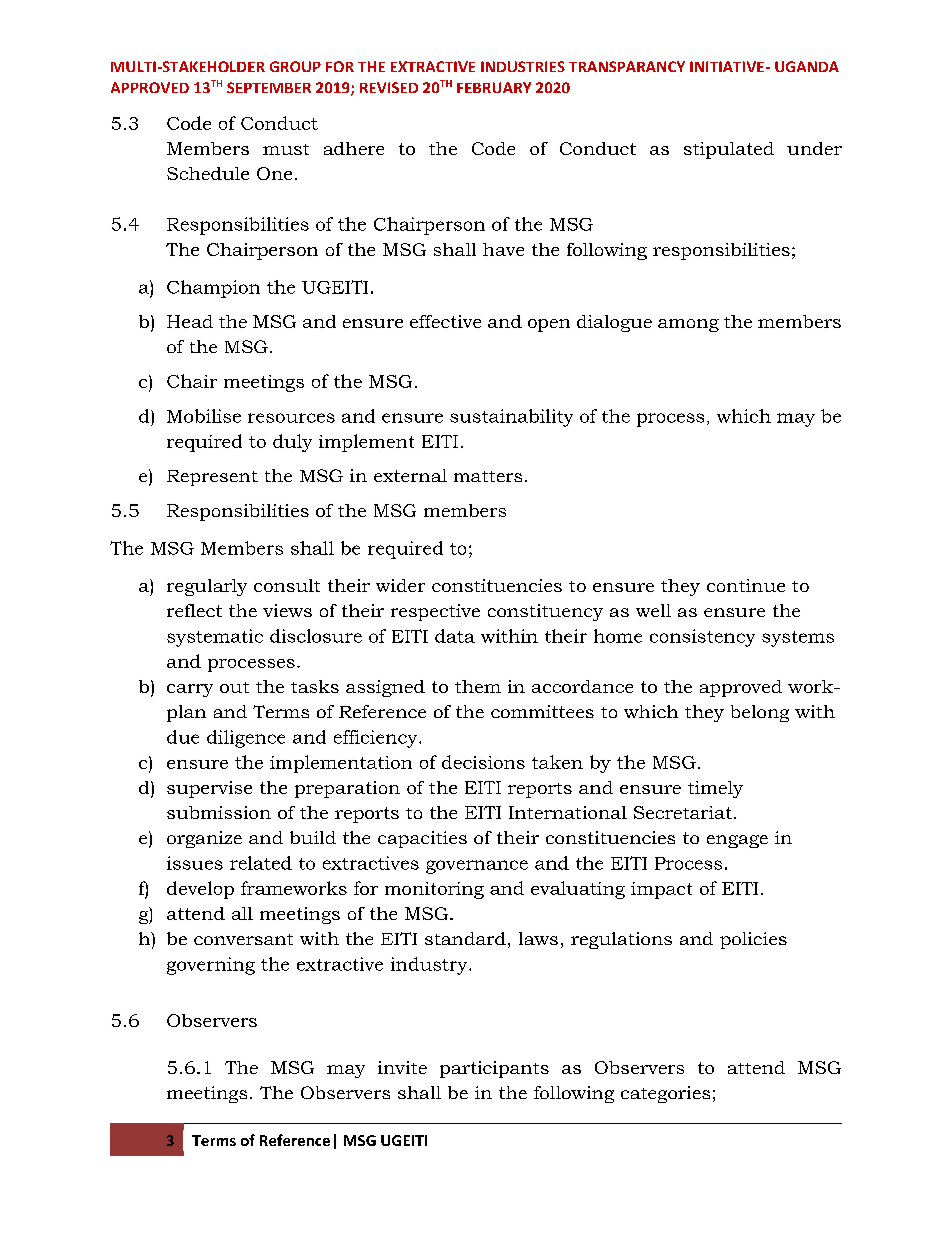 The height and width of the screenshot is (1233, 952). I want to click on governing, so click(211, 966).
